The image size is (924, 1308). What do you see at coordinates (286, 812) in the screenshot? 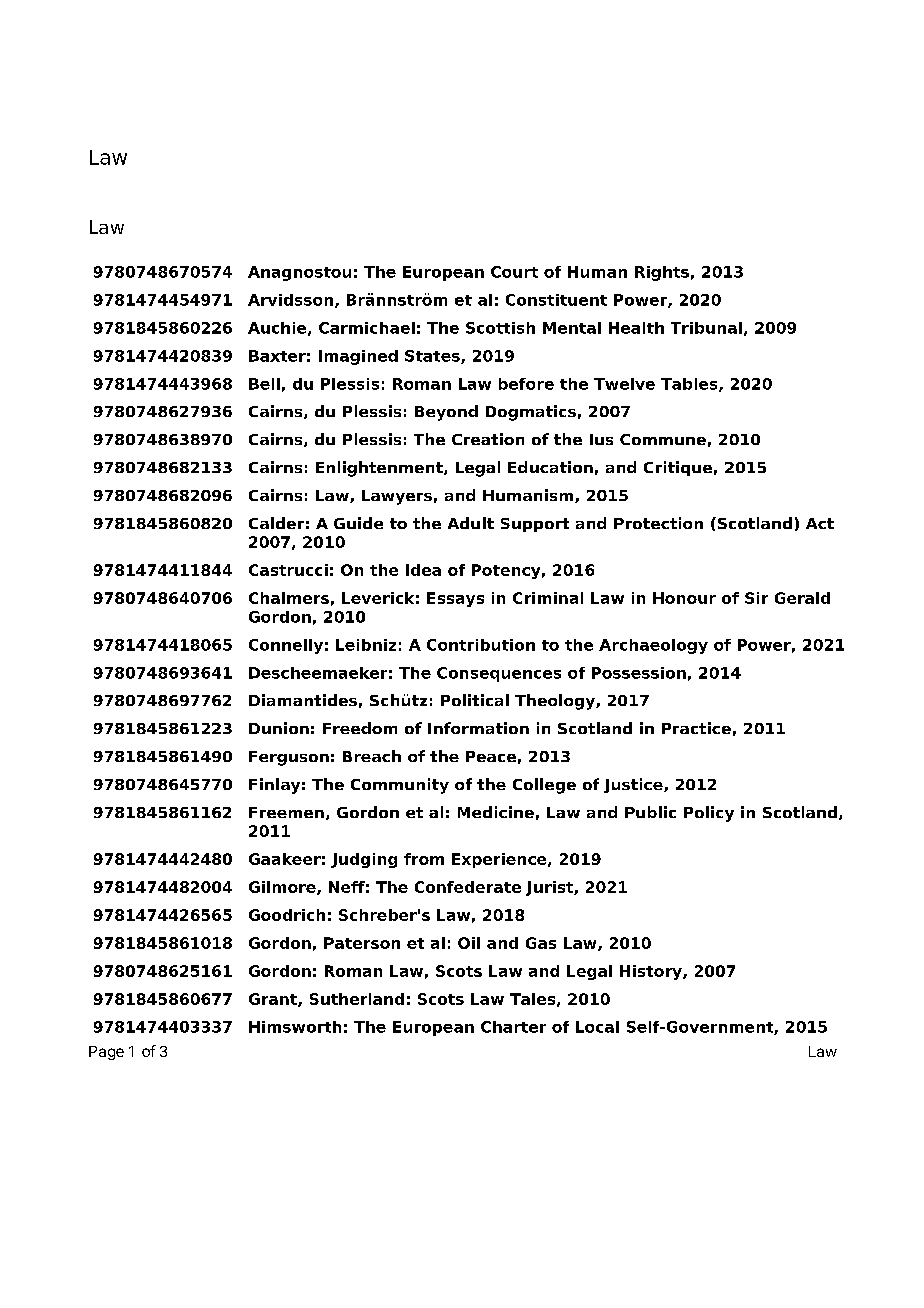
I see `Freemen` at bounding box center [286, 812].
